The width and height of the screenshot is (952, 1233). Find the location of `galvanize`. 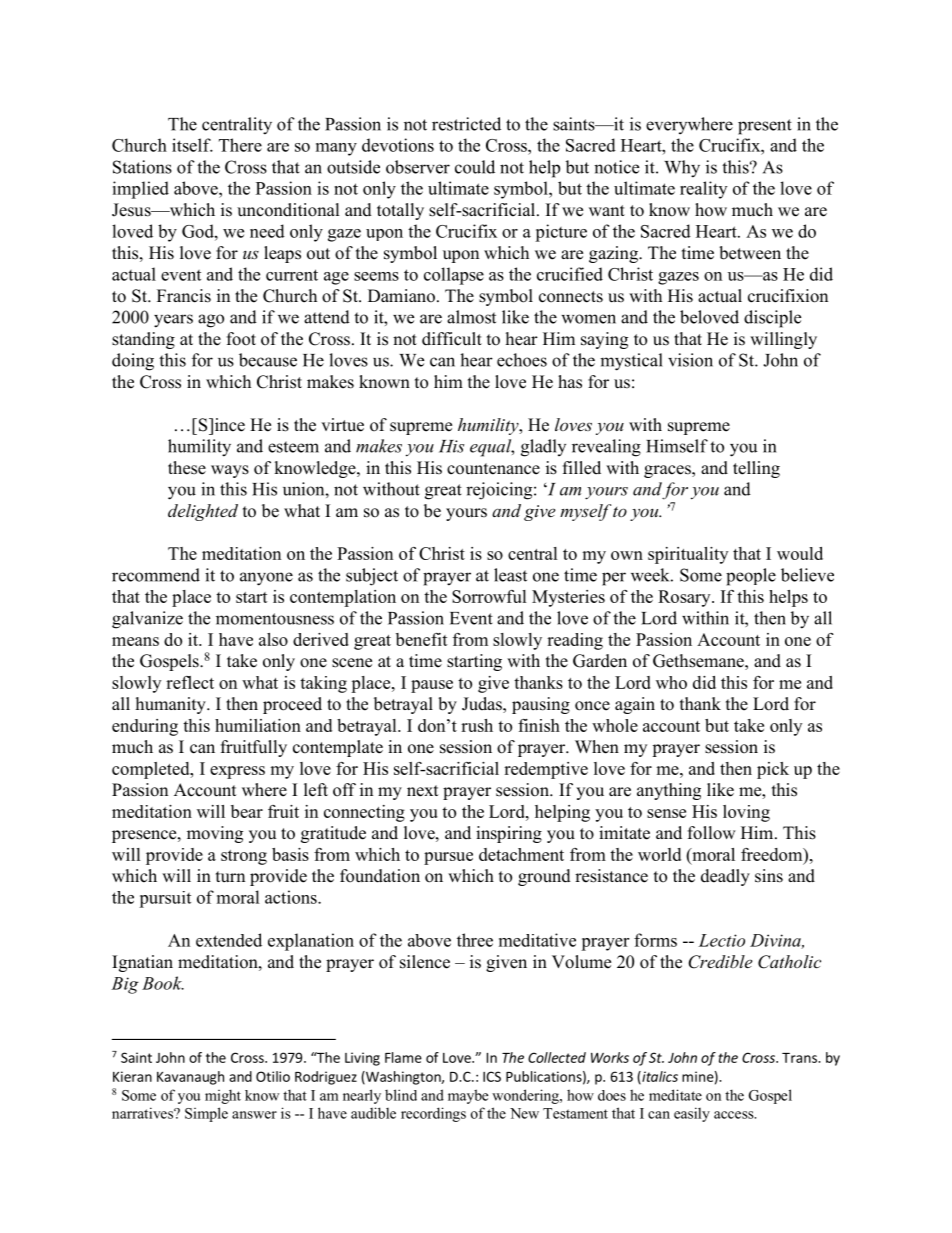

galvanize is located at coordinates (147, 620).
